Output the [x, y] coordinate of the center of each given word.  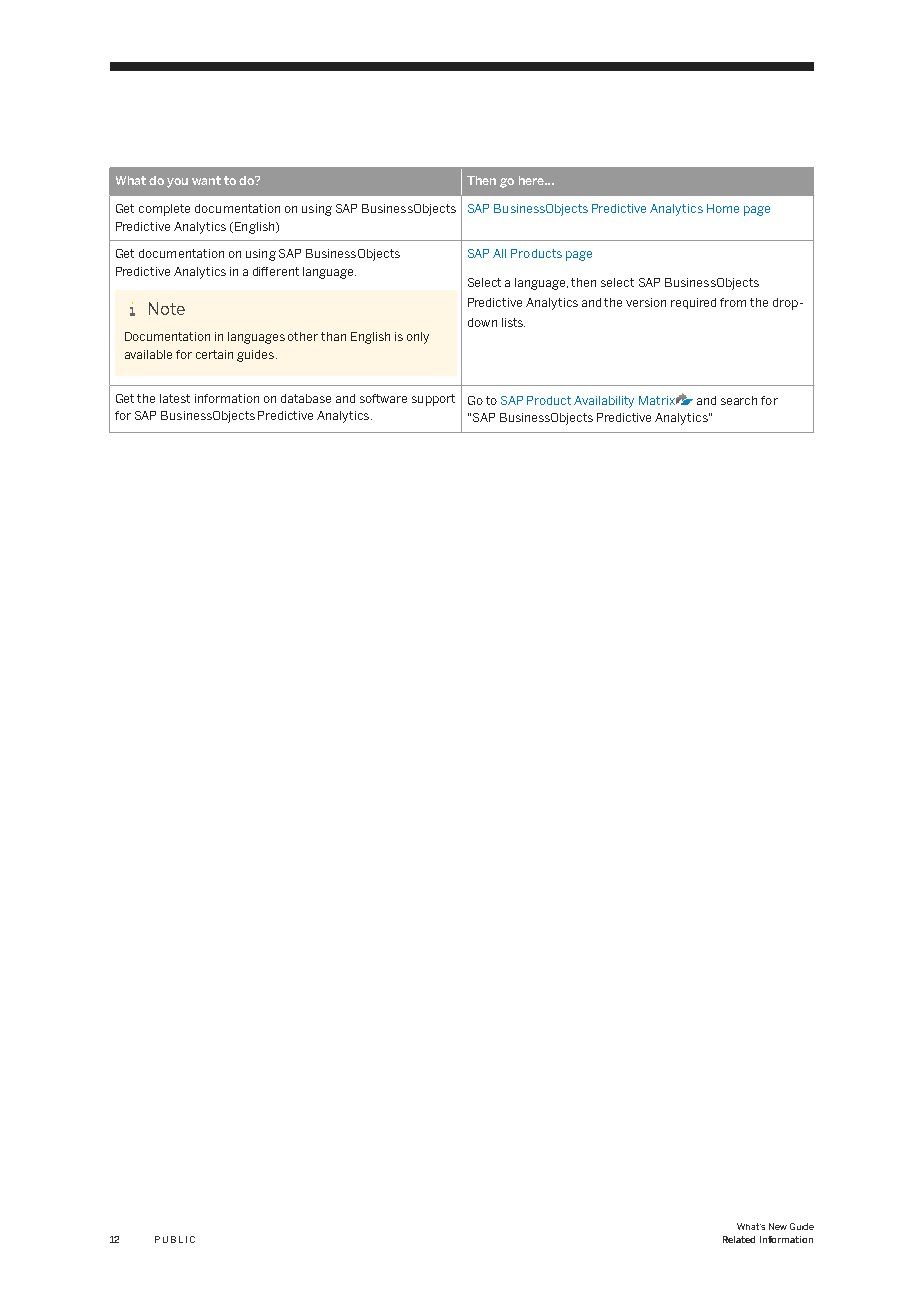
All [499, 253]
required [693, 303]
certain [214, 354]
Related [739, 1239]
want [206, 180]
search [739, 400]
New [778, 1226]
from [733, 302]
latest [175, 398]
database [306, 398]
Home [723, 208]
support [433, 400]
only [418, 338]
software [383, 398]
